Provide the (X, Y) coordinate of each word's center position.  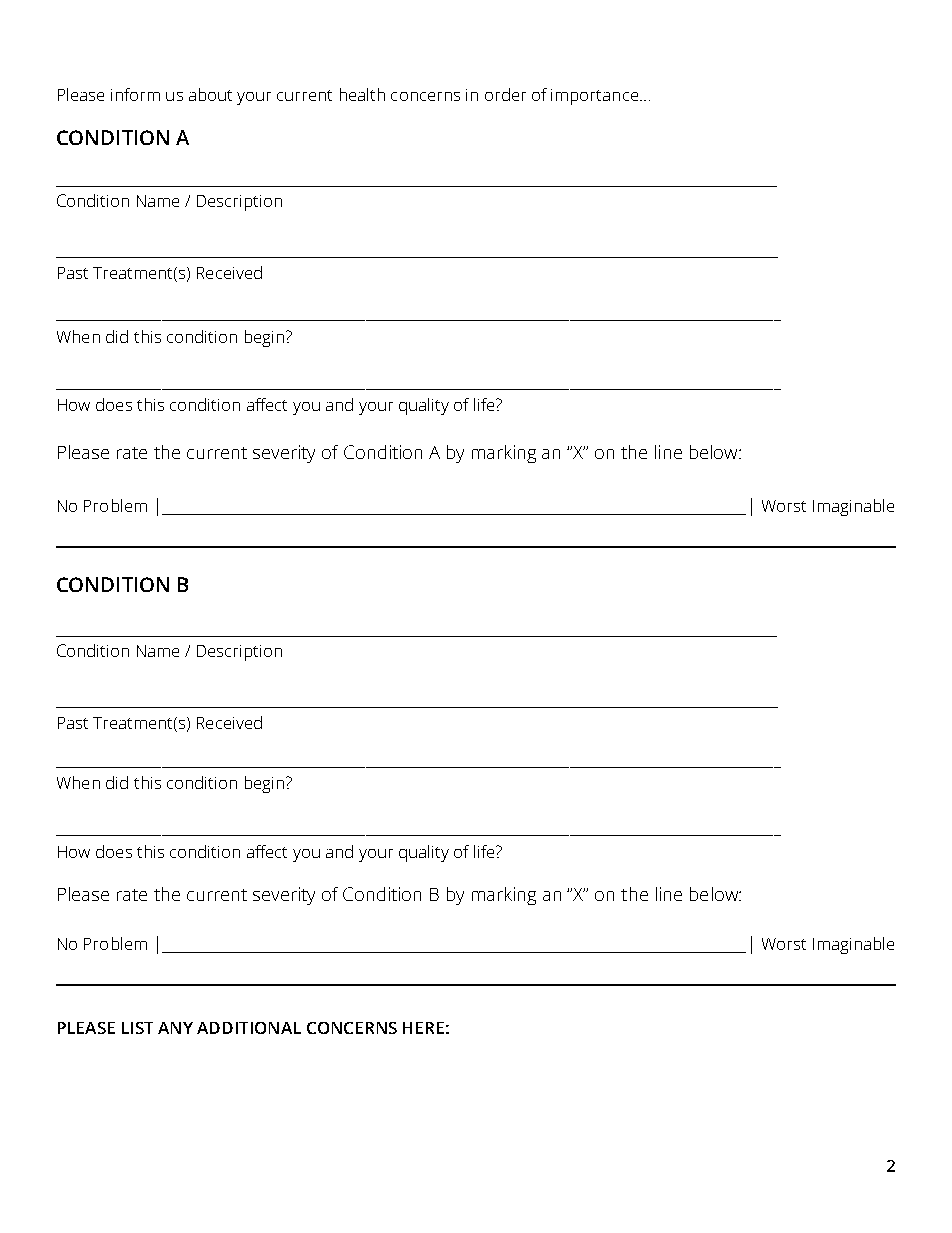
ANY (175, 1028)
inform (135, 94)
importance (596, 97)
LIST (137, 1028)
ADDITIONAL (249, 1028)
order (505, 94)
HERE (423, 1028)
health (362, 94)
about (210, 94)
